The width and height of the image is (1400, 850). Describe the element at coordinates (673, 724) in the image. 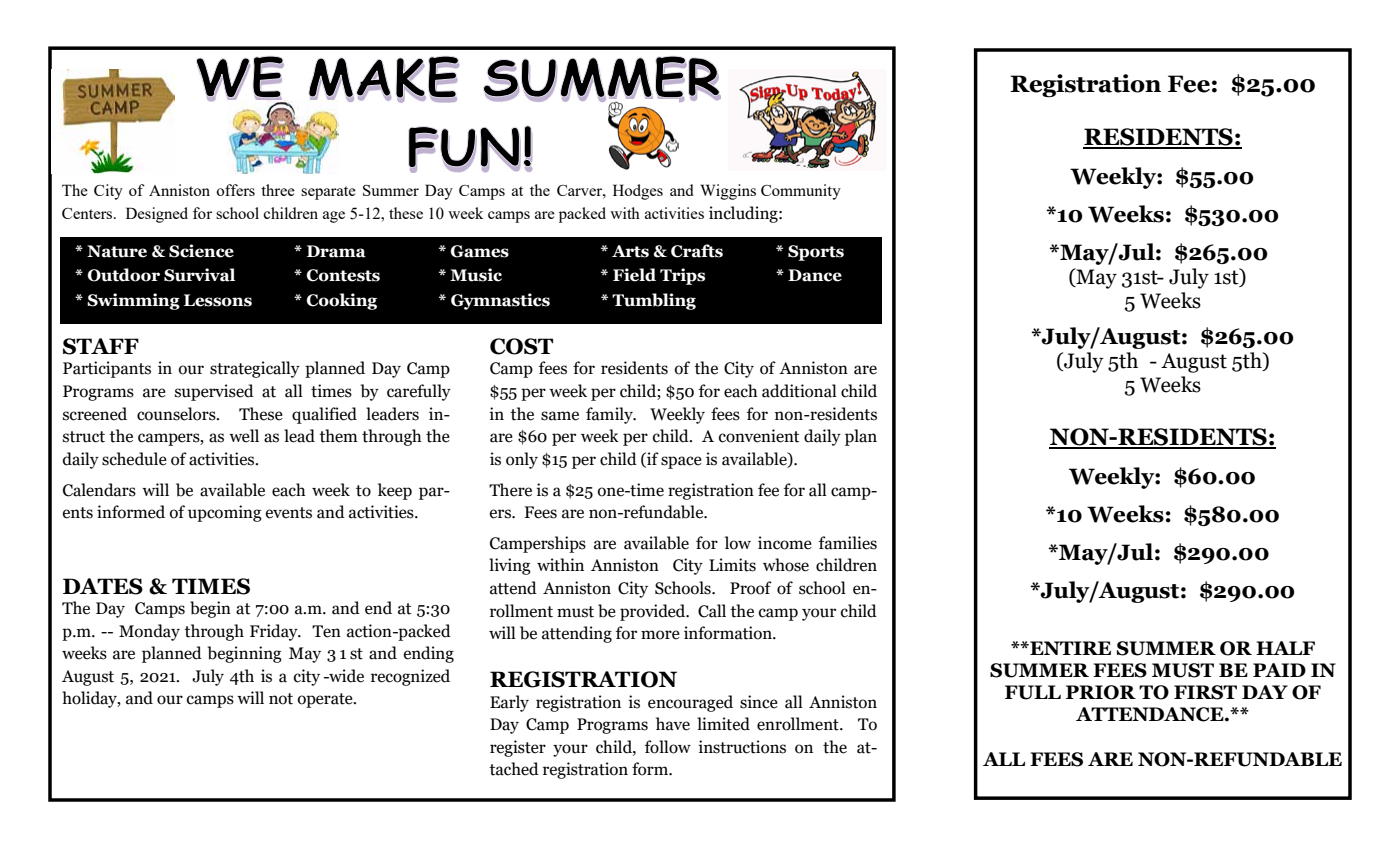

I see `have` at that location.
